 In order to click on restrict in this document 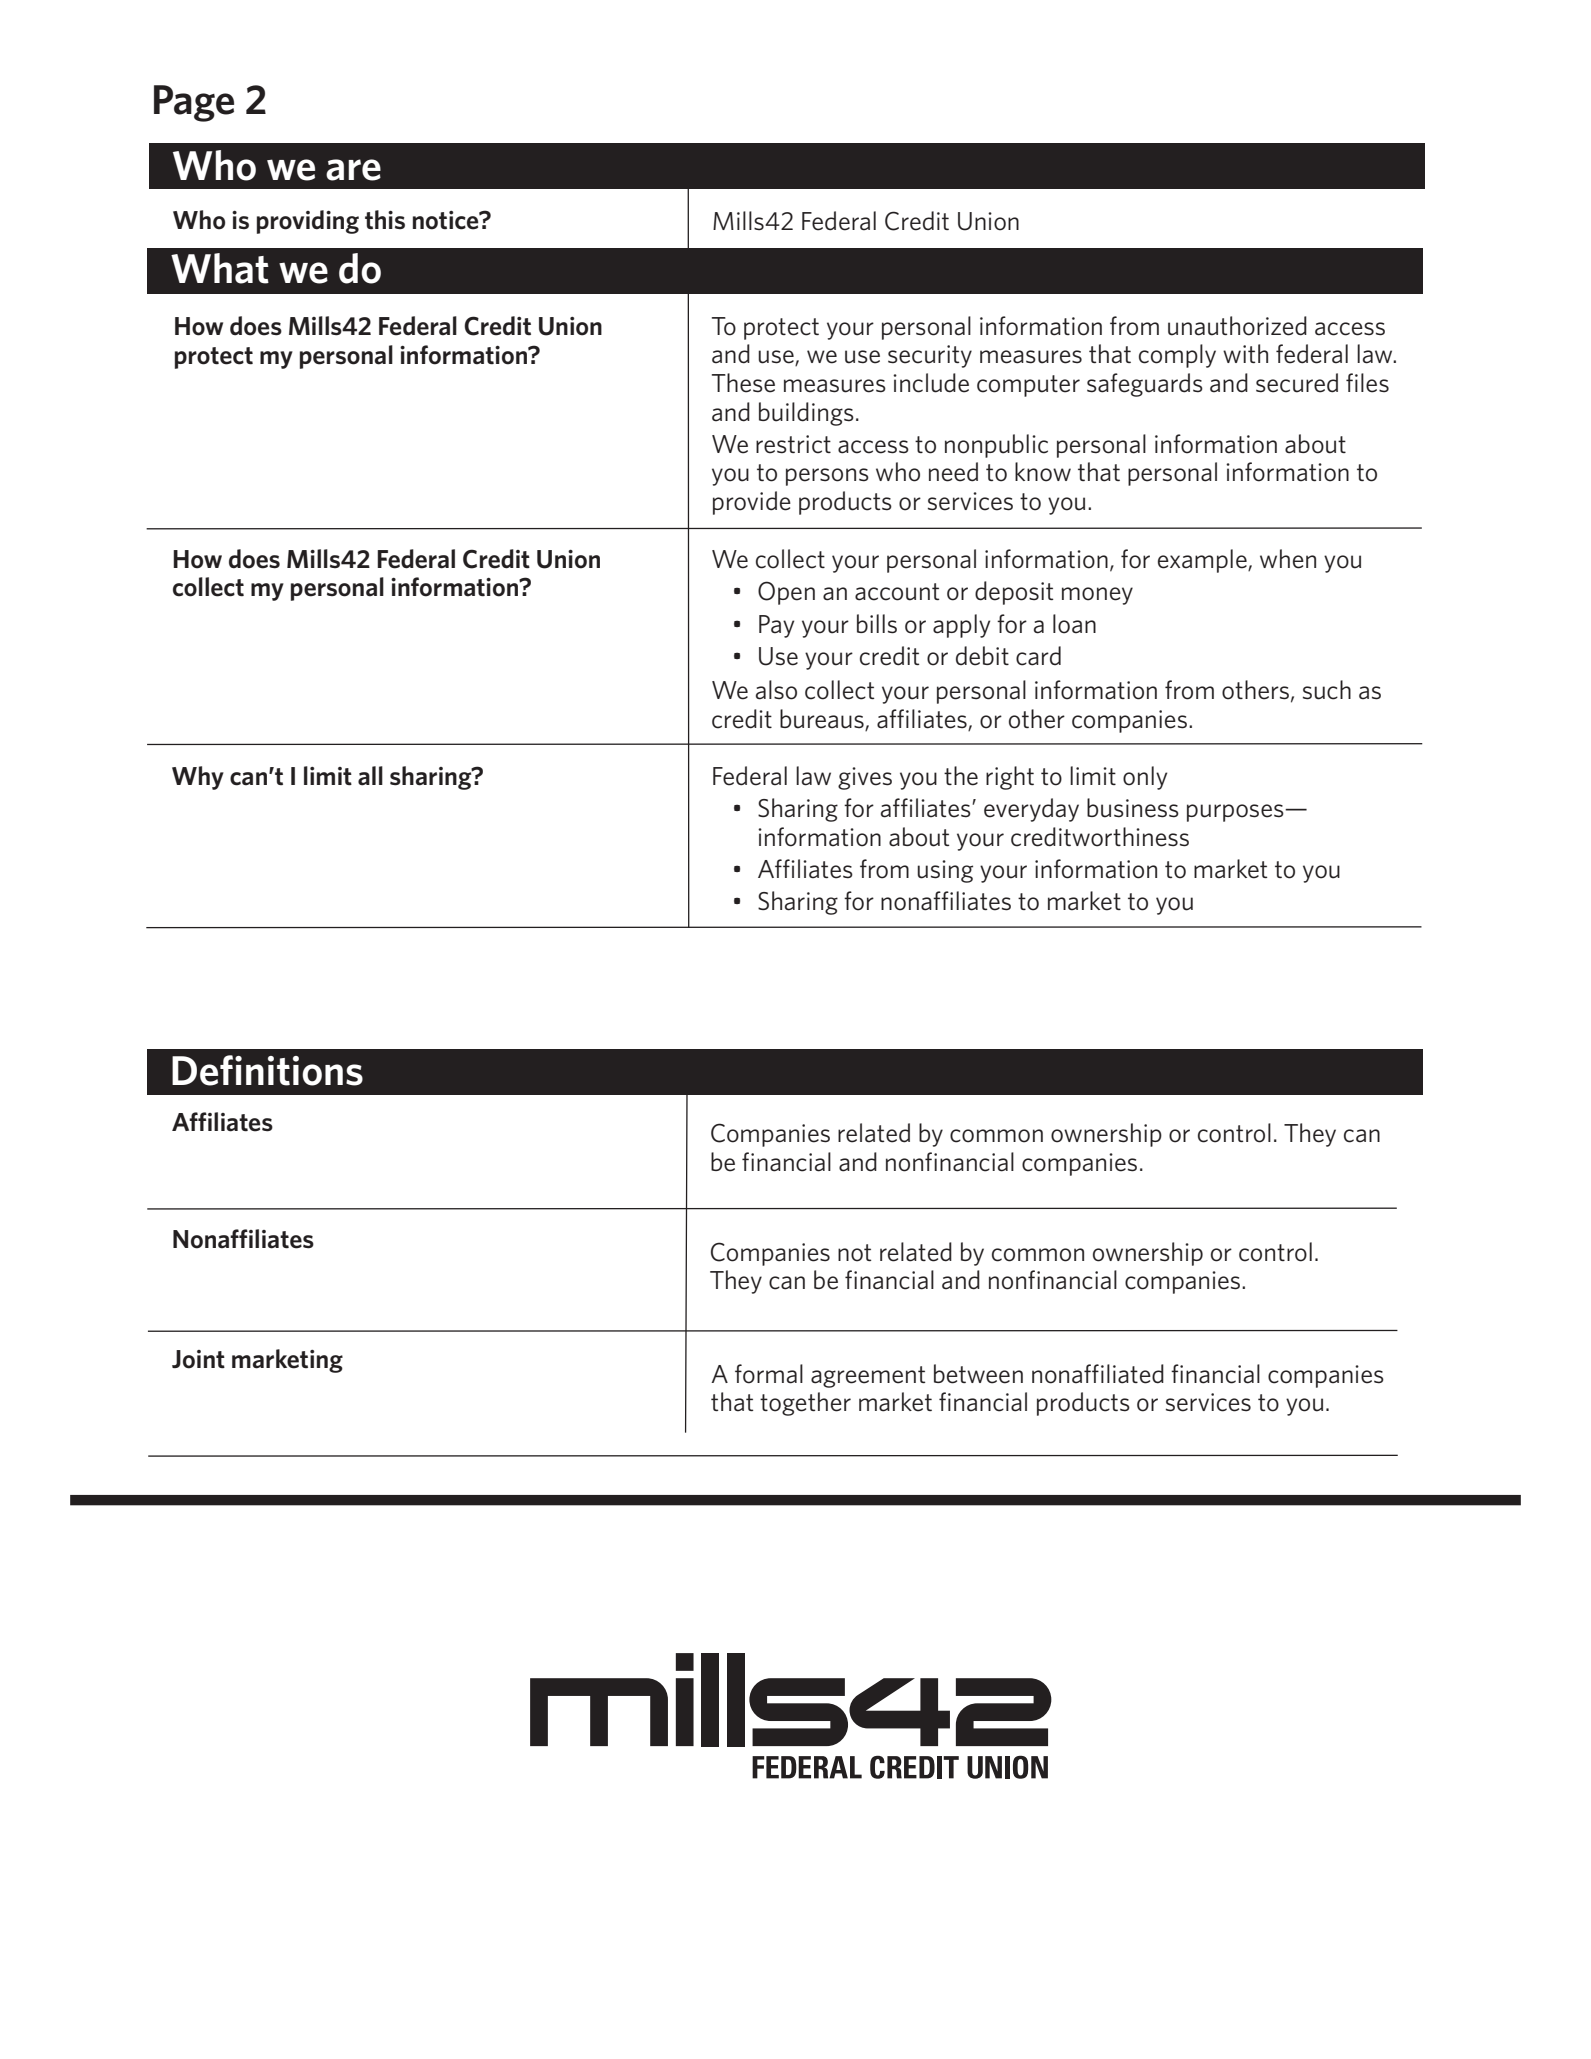, I will do `click(793, 444)`.
